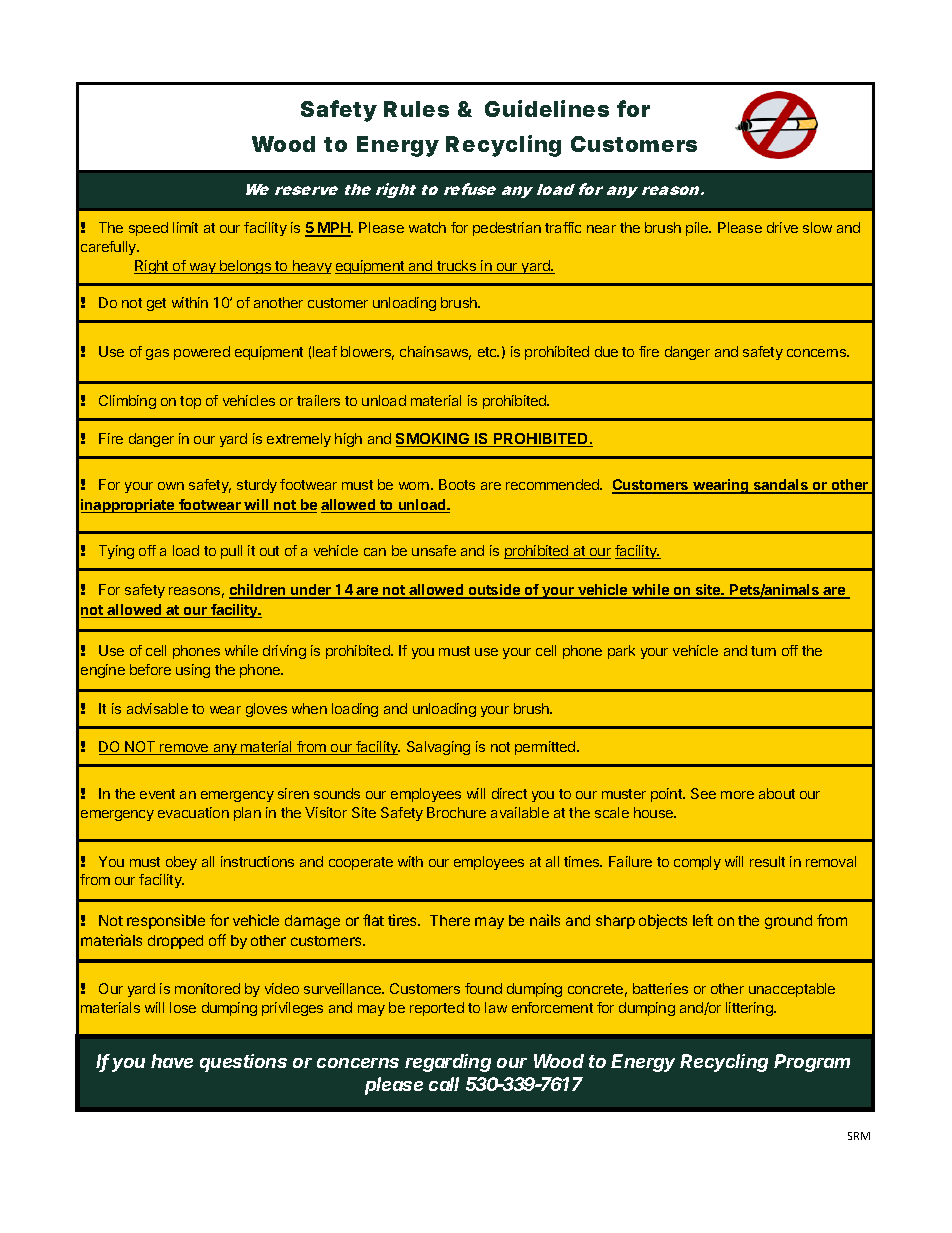 The image size is (952, 1233). What do you see at coordinates (416, 109) in the screenshot?
I see `Rules` at bounding box center [416, 109].
